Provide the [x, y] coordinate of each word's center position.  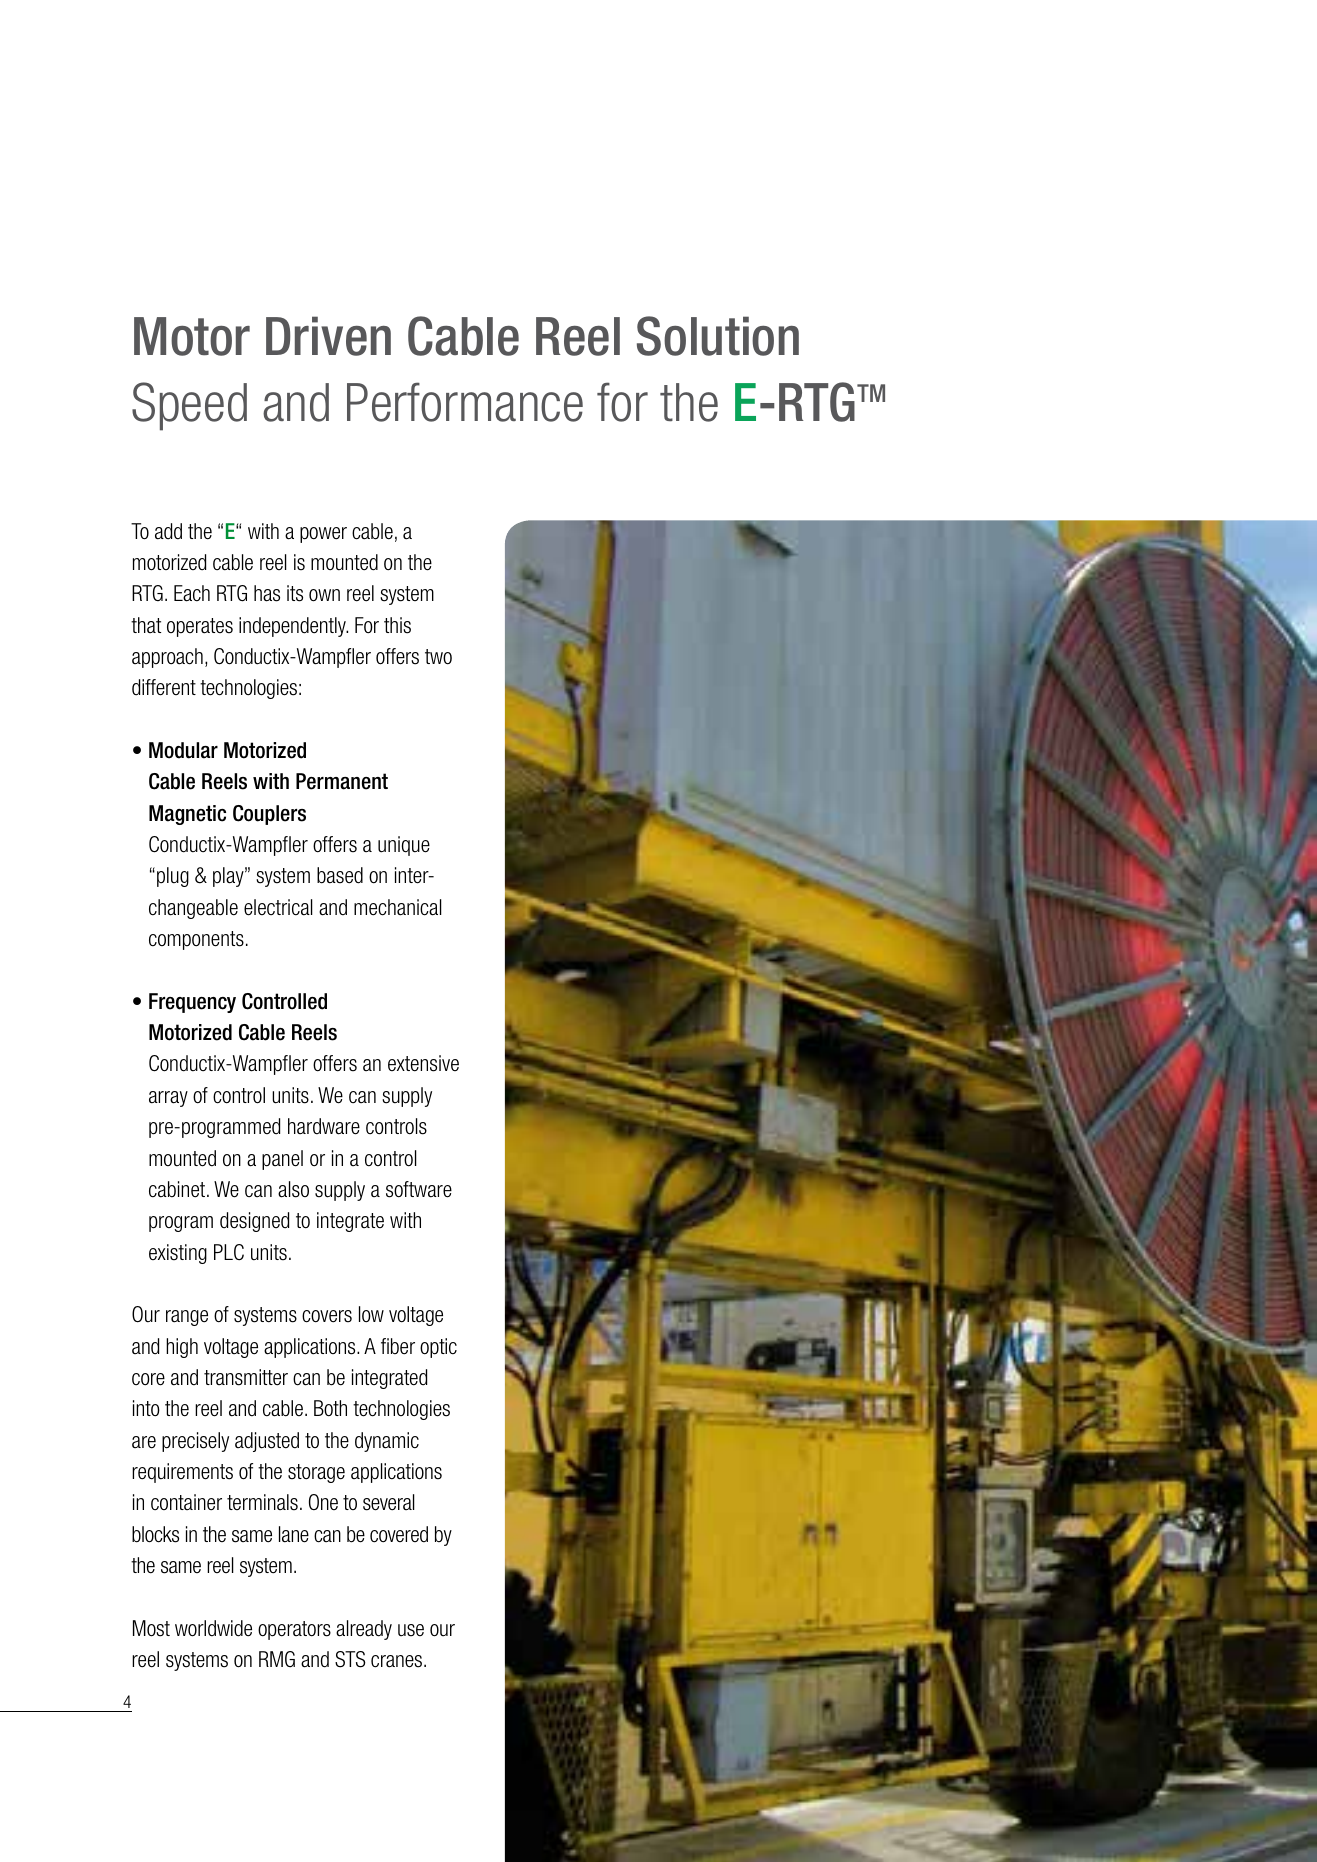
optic [438, 1348]
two [438, 657]
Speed [189, 406]
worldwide [213, 1628]
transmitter [246, 1377]
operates [200, 627]
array [168, 1099]
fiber [398, 1346]
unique [404, 846]
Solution [718, 336]
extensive [423, 1063]
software [419, 1189]
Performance [465, 402]
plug [173, 877]
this [397, 625]
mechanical [398, 907]
